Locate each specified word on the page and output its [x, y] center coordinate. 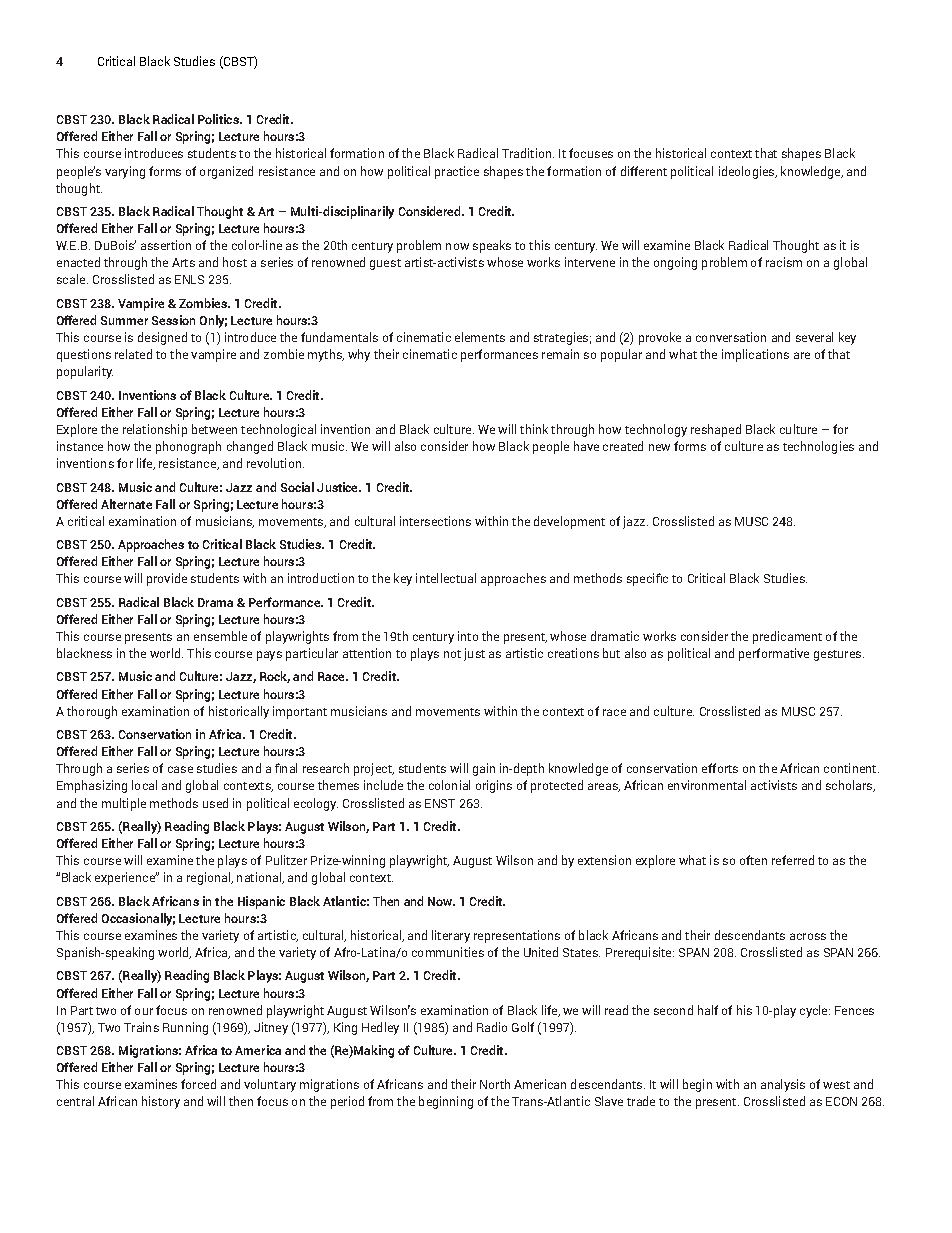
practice [457, 172]
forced [198, 1084]
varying [125, 172]
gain [484, 769]
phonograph [188, 447]
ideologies [748, 172]
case [180, 769]
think [534, 429]
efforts [720, 768]
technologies [818, 447]
